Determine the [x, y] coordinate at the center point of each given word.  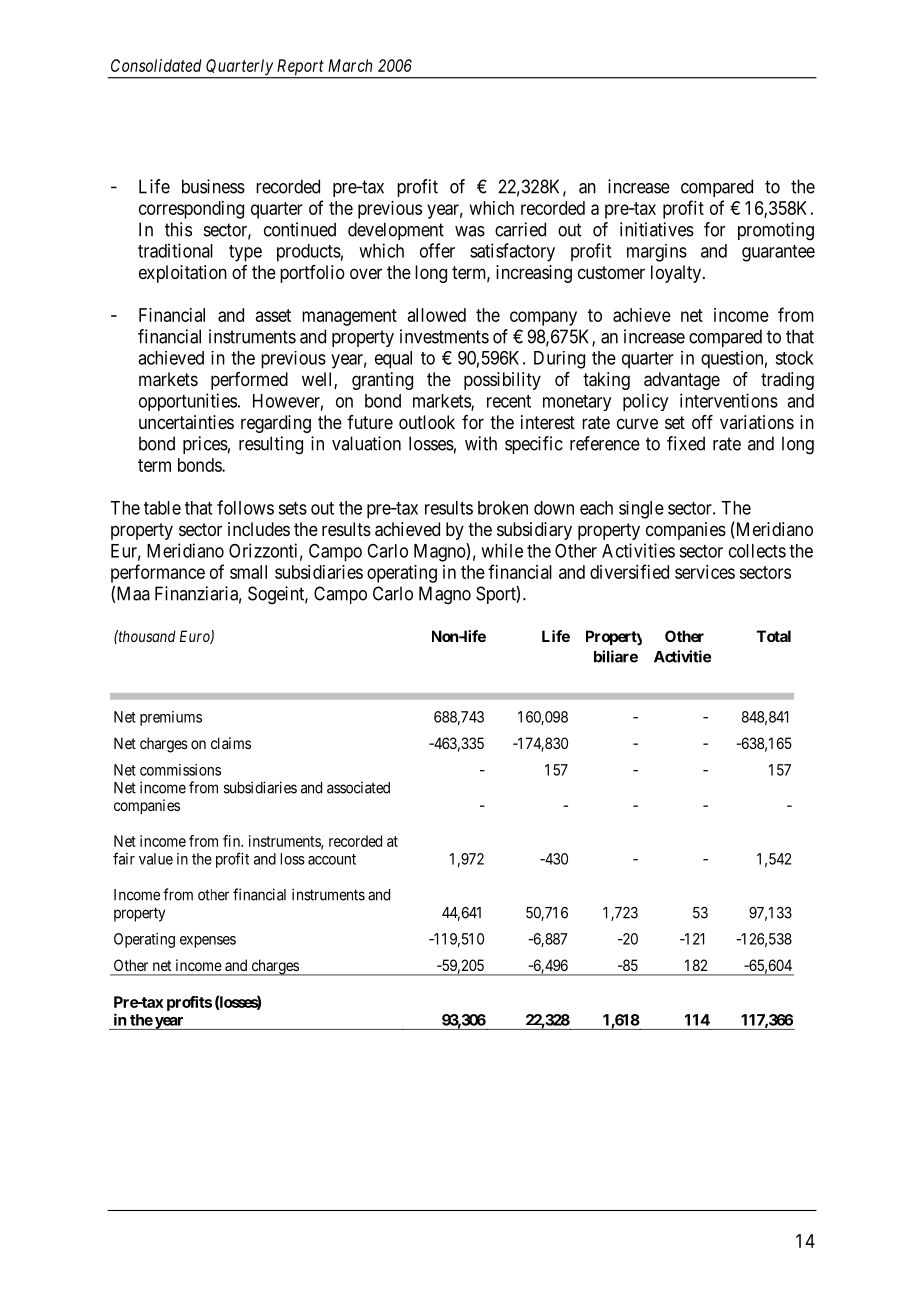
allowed [437, 315]
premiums [171, 718]
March [350, 65]
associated [358, 787]
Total [774, 636]
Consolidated [156, 65]
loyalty [677, 274]
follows [245, 507]
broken [503, 508]
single [641, 510]
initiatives [657, 229]
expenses [208, 942]
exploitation [183, 274]
